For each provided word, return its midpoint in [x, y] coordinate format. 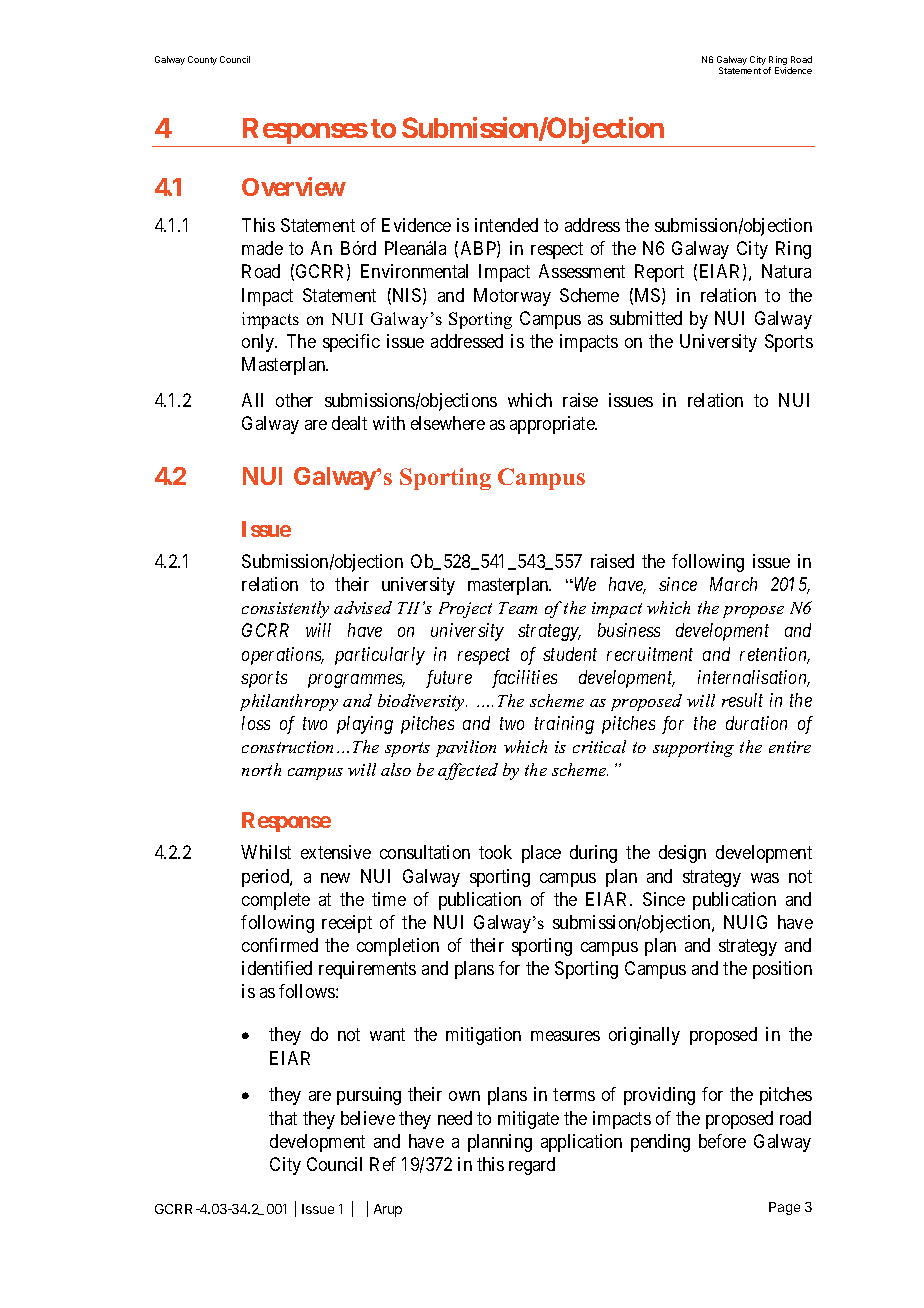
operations [283, 656]
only [259, 343]
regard [532, 1166]
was [765, 878]
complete [276, 901]
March [733, 584]
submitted [646, 318]
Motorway [512, 297]
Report [659, 273]
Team [518, 608]
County [202, 60]
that [283, 1118]
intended [506, 225]
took [495, 852]
